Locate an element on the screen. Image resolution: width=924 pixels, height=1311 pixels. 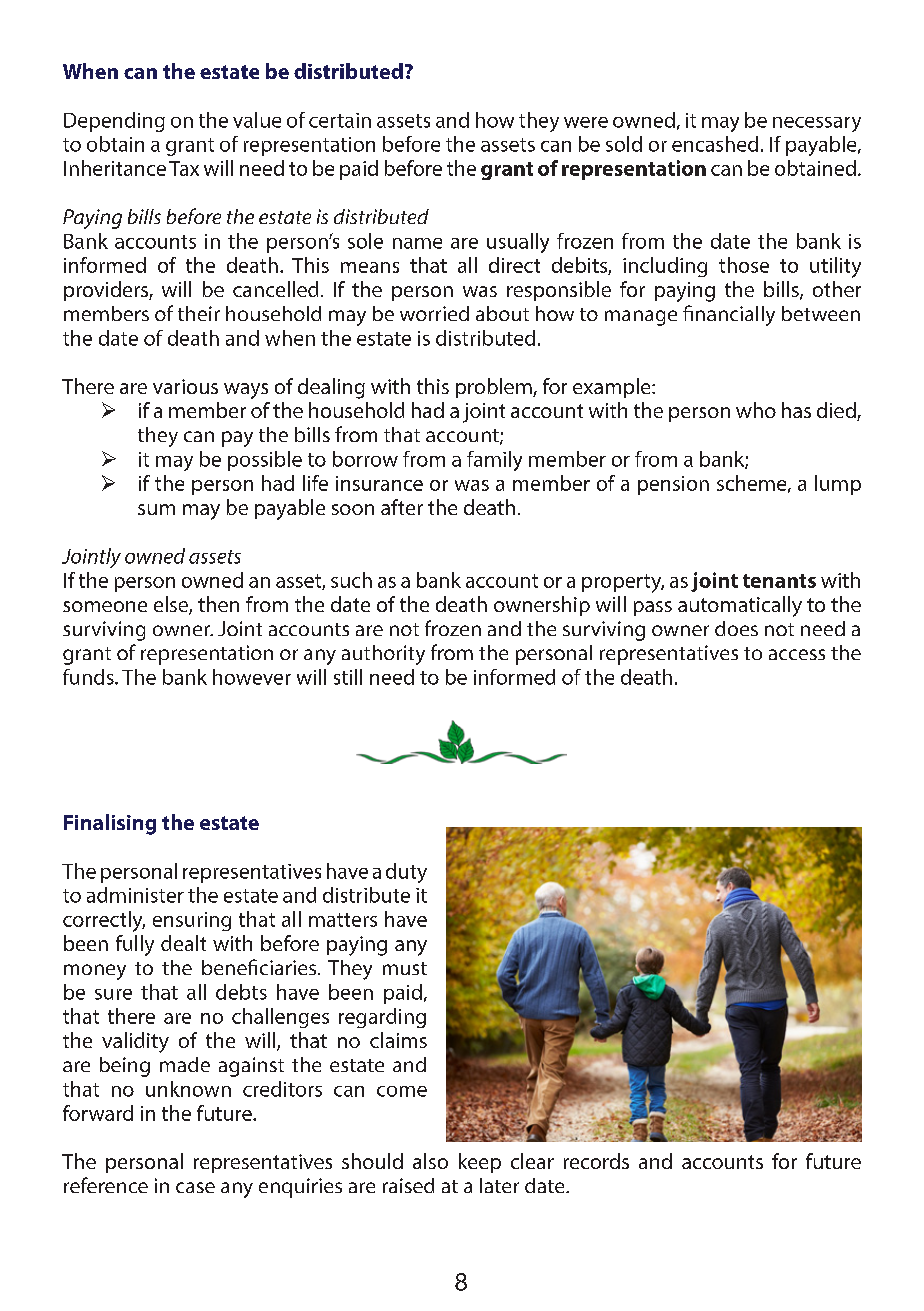
necessary is located at coordinates (817, 124).
